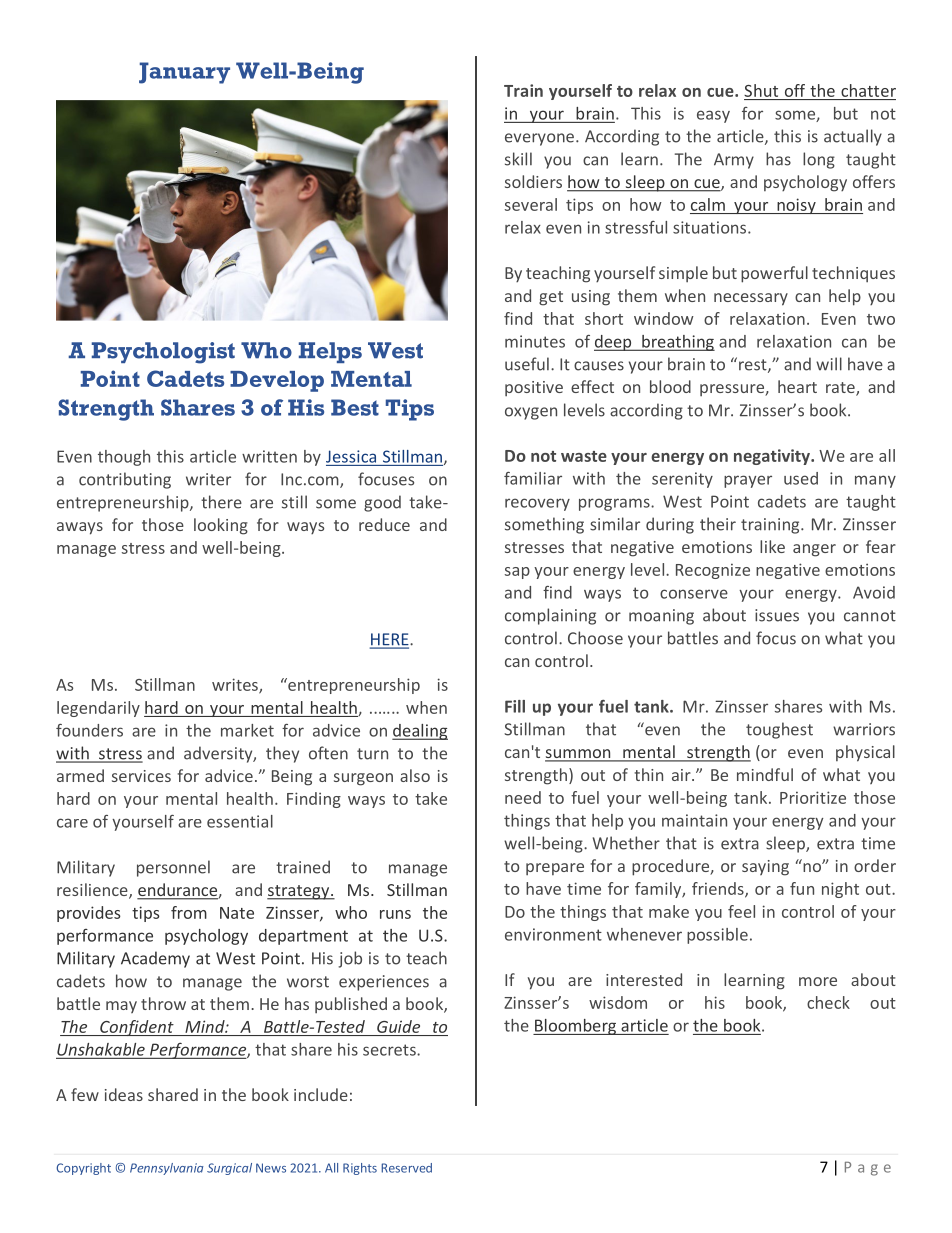  What do you see at coordinates (761, 90) in the document?
I see `Shut` at bounding box center [761, 90].
